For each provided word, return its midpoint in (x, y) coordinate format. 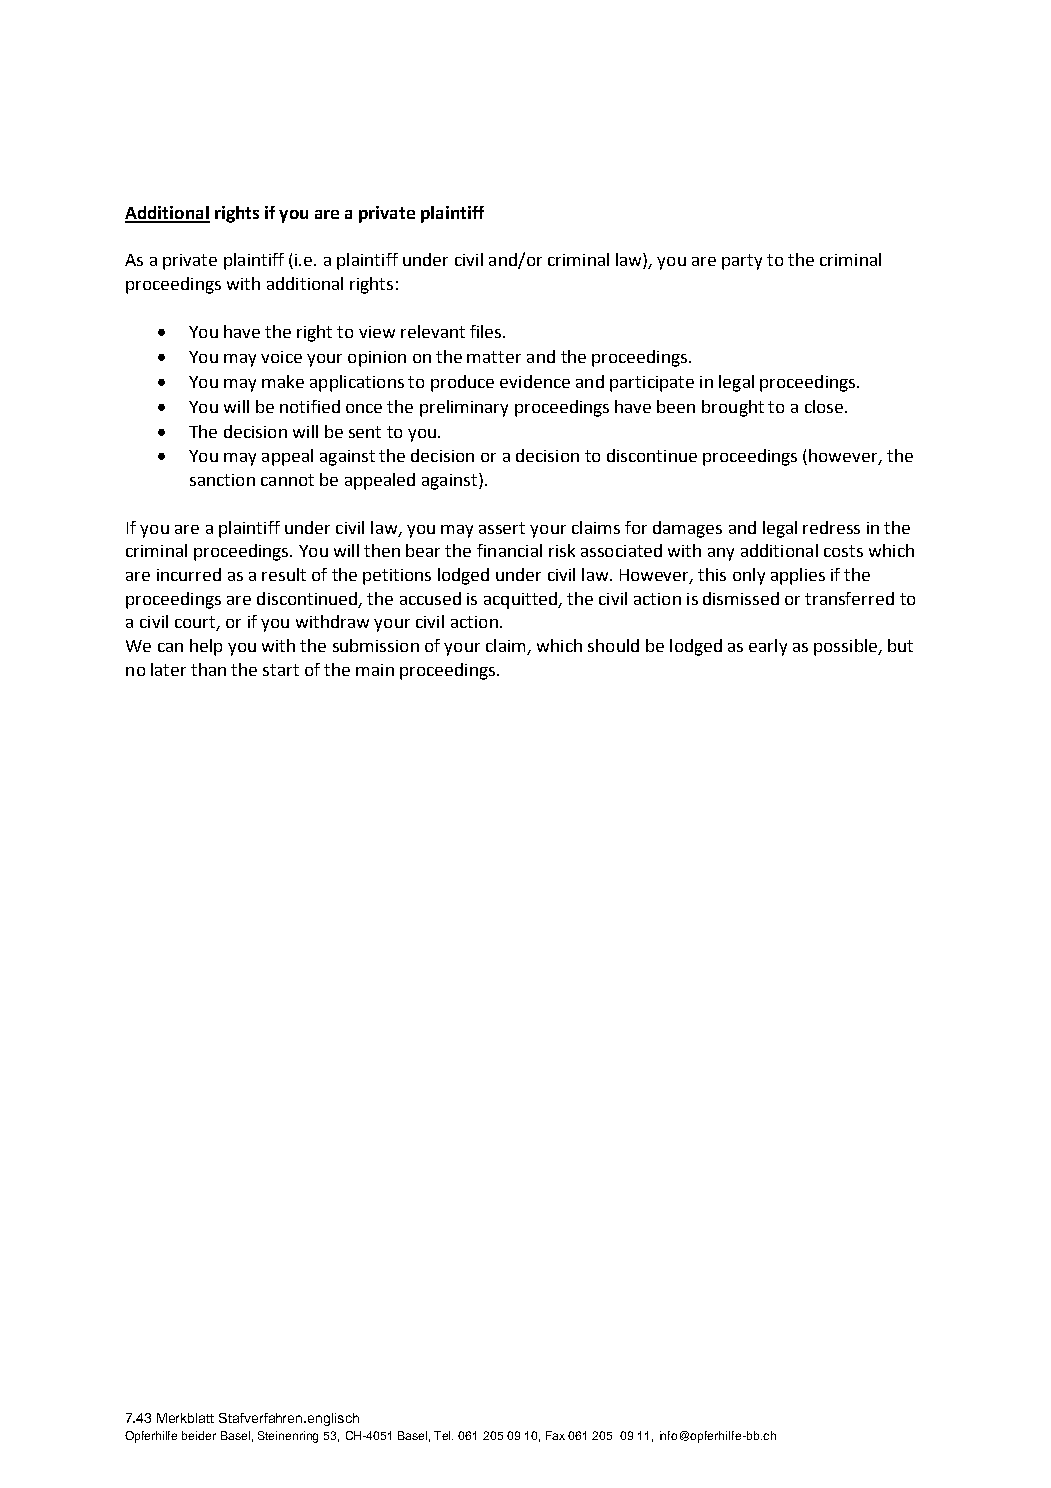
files (487, 331)
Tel (443, 1435)
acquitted (521, 600)
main (375, 670)
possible (847, 647)
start (281, 670)
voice (281, 357)
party (742, 262)
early (768, 647)
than (208, 669)
